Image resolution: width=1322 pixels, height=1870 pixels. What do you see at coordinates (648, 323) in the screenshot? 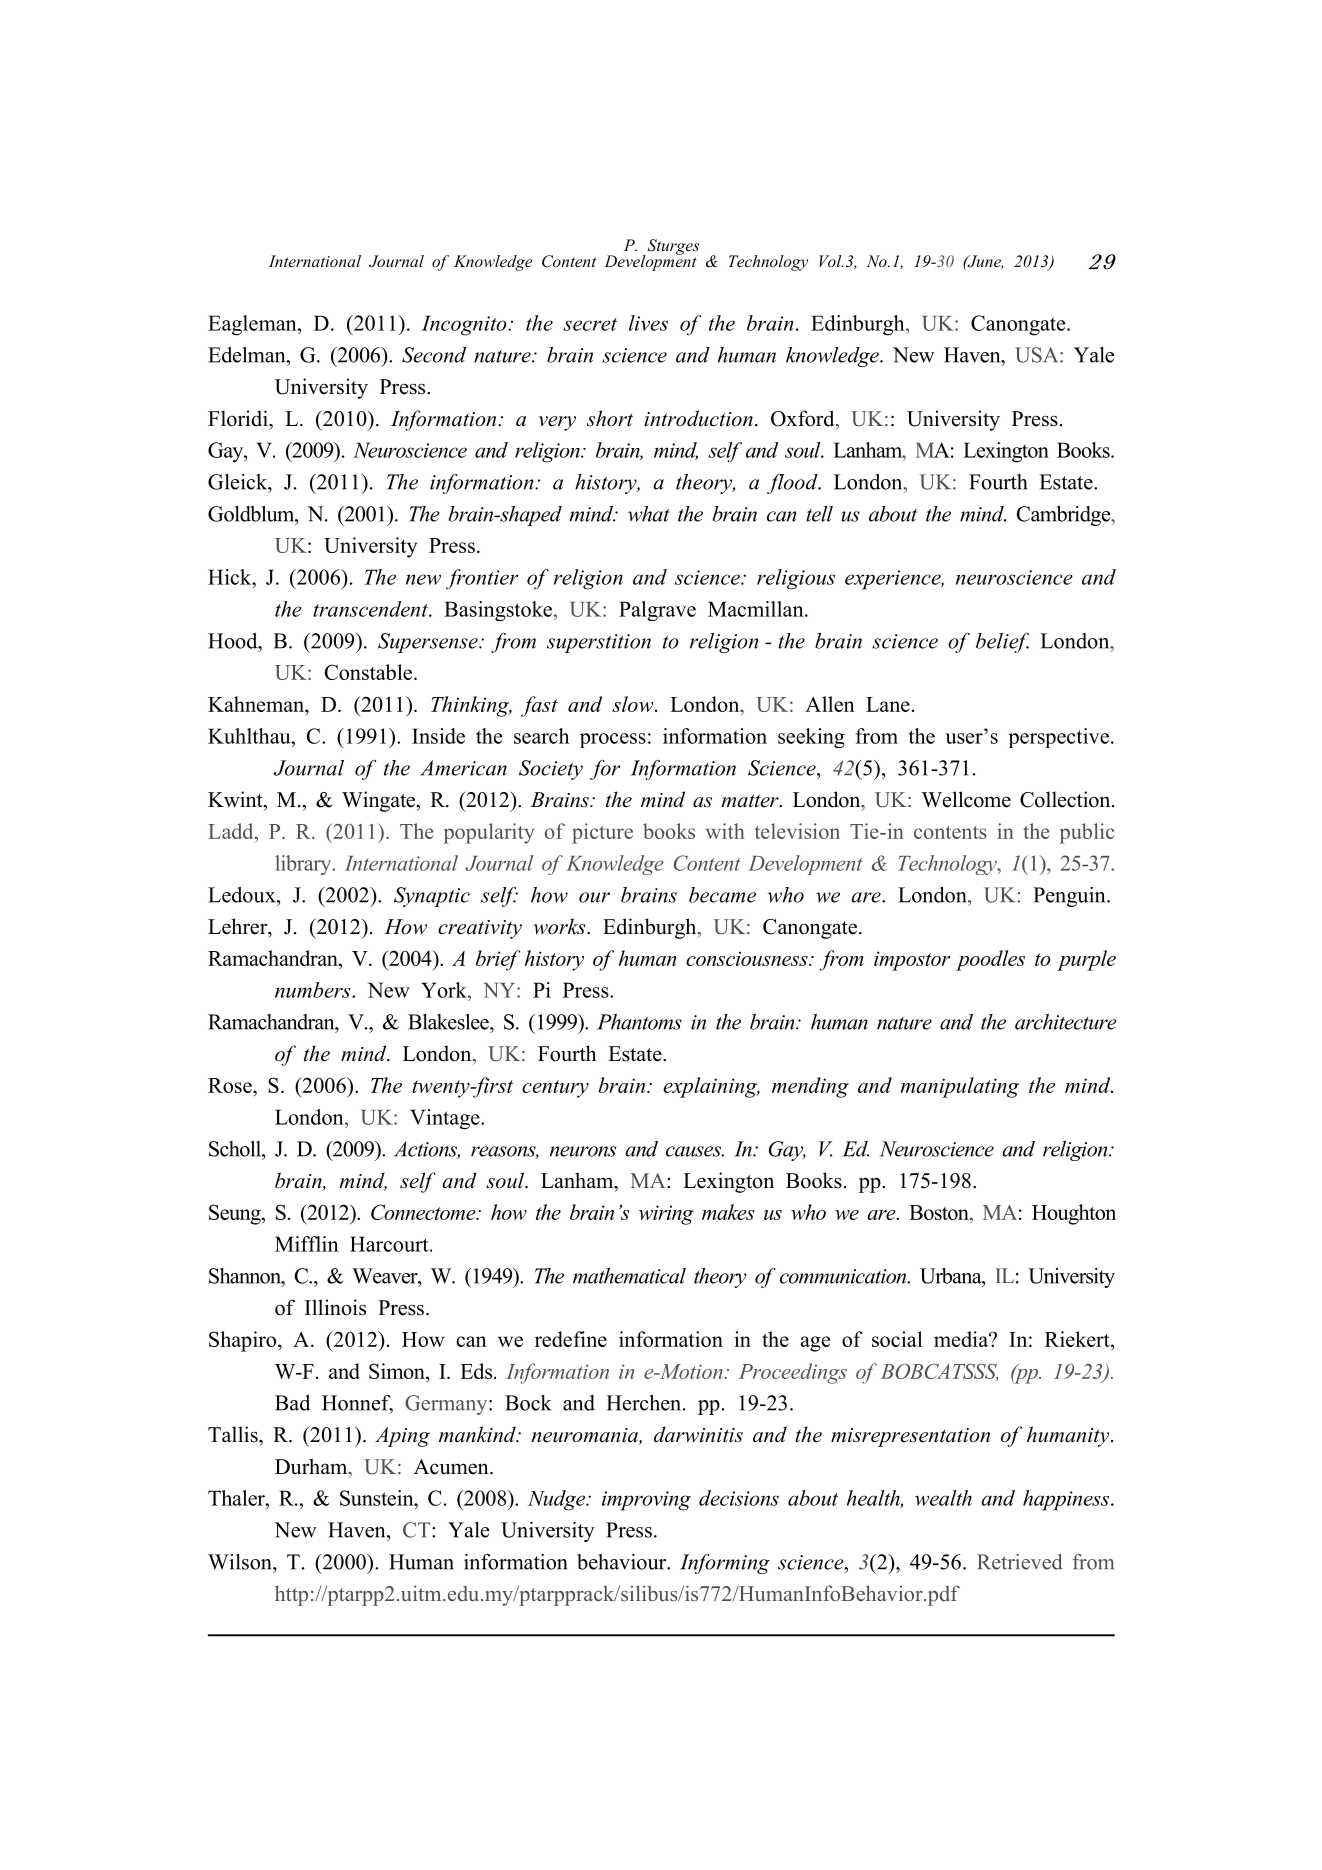
I see `lives` at bounding box center [648, 323].
